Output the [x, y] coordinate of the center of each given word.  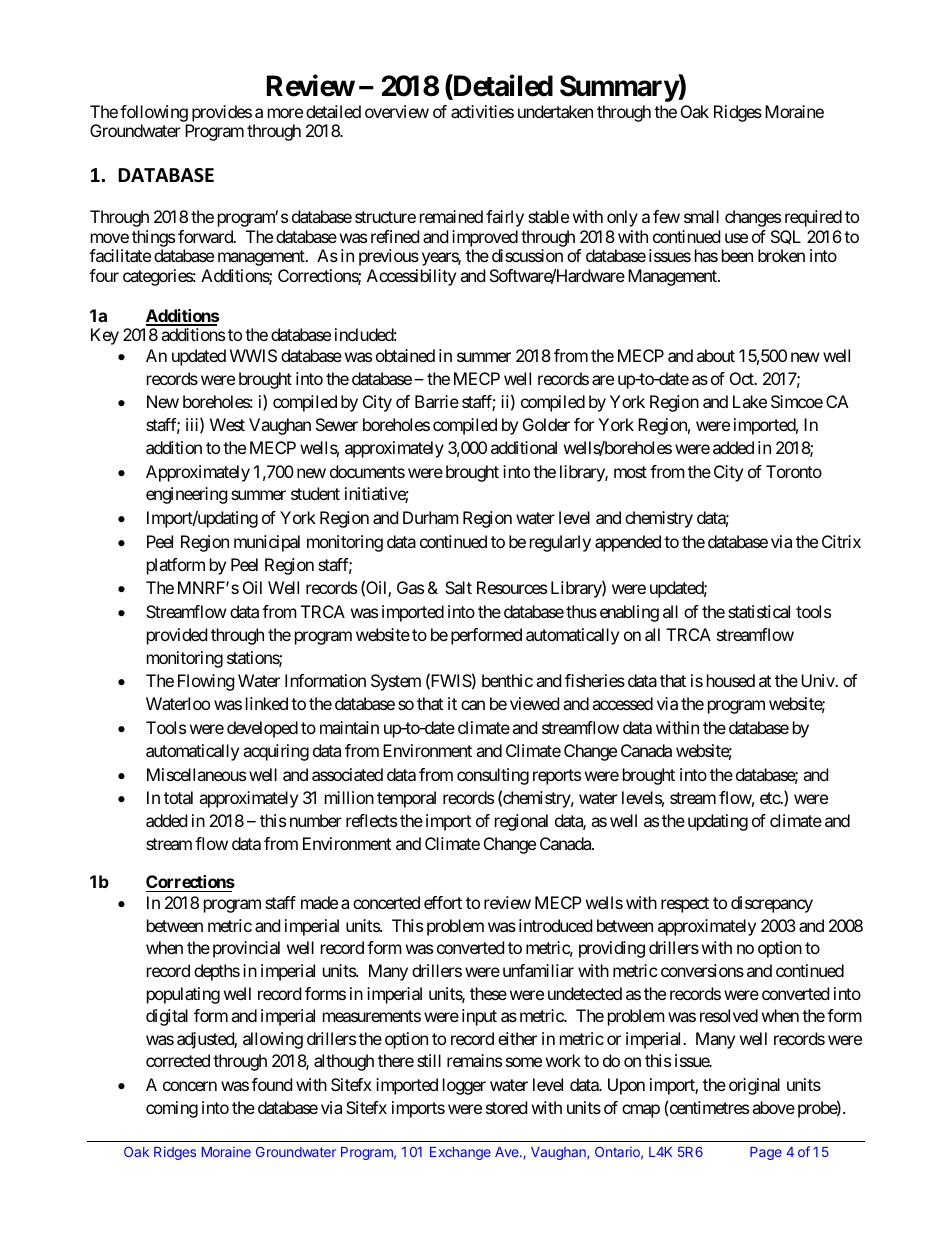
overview [397, 111]
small [701, 216]
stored [506, 1107]
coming [172, 1109]
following [154, 113]
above [773, 1107]
